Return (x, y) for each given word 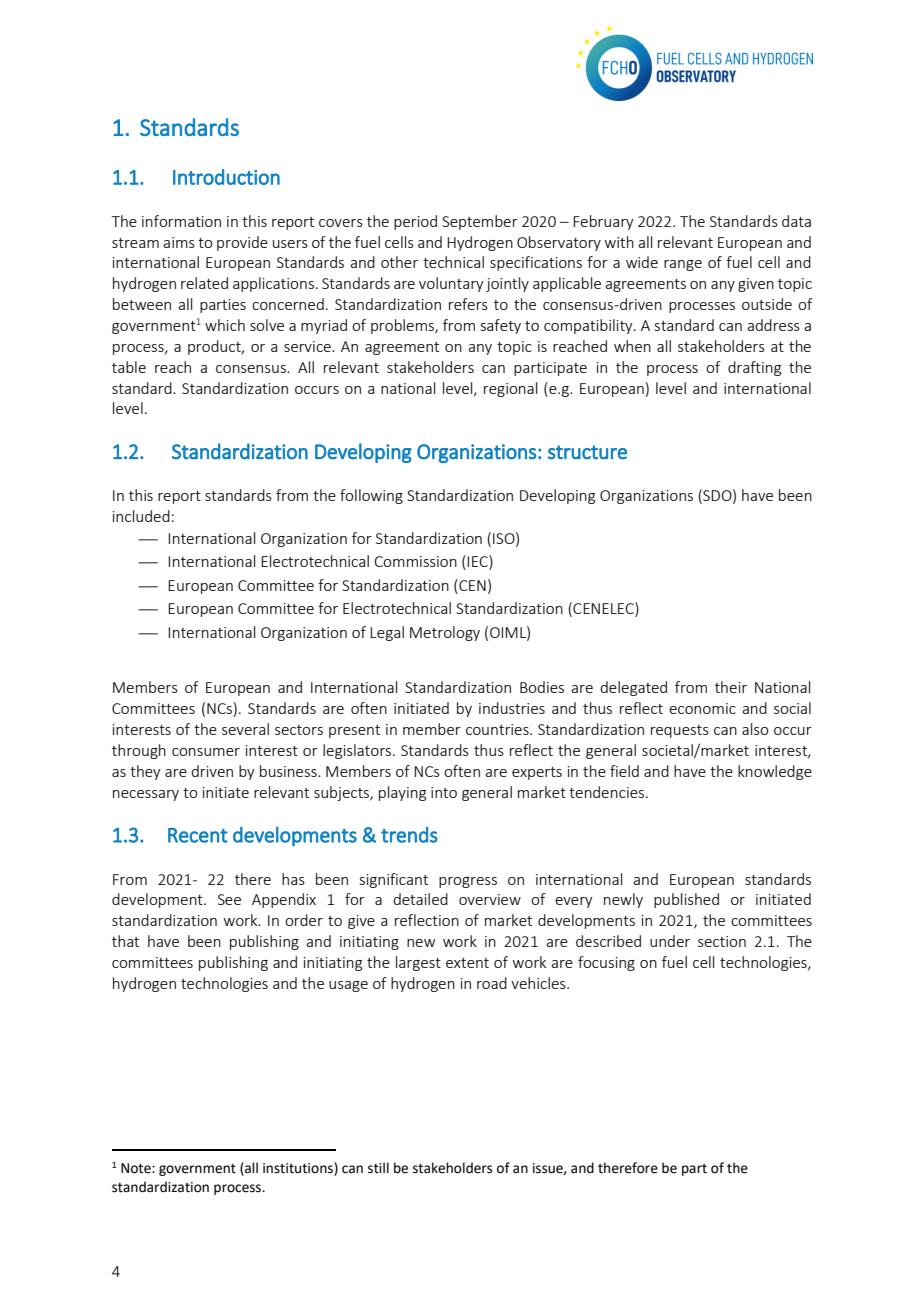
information (181, 221)
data (796, 221)
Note (137, 1168)
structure (587, 452)
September (480, 222)
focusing (606, 963)
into (444, 792)
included (141, 516)
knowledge (775, 772)
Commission (415, 561)
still (378, 1168)
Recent (198, 835)
